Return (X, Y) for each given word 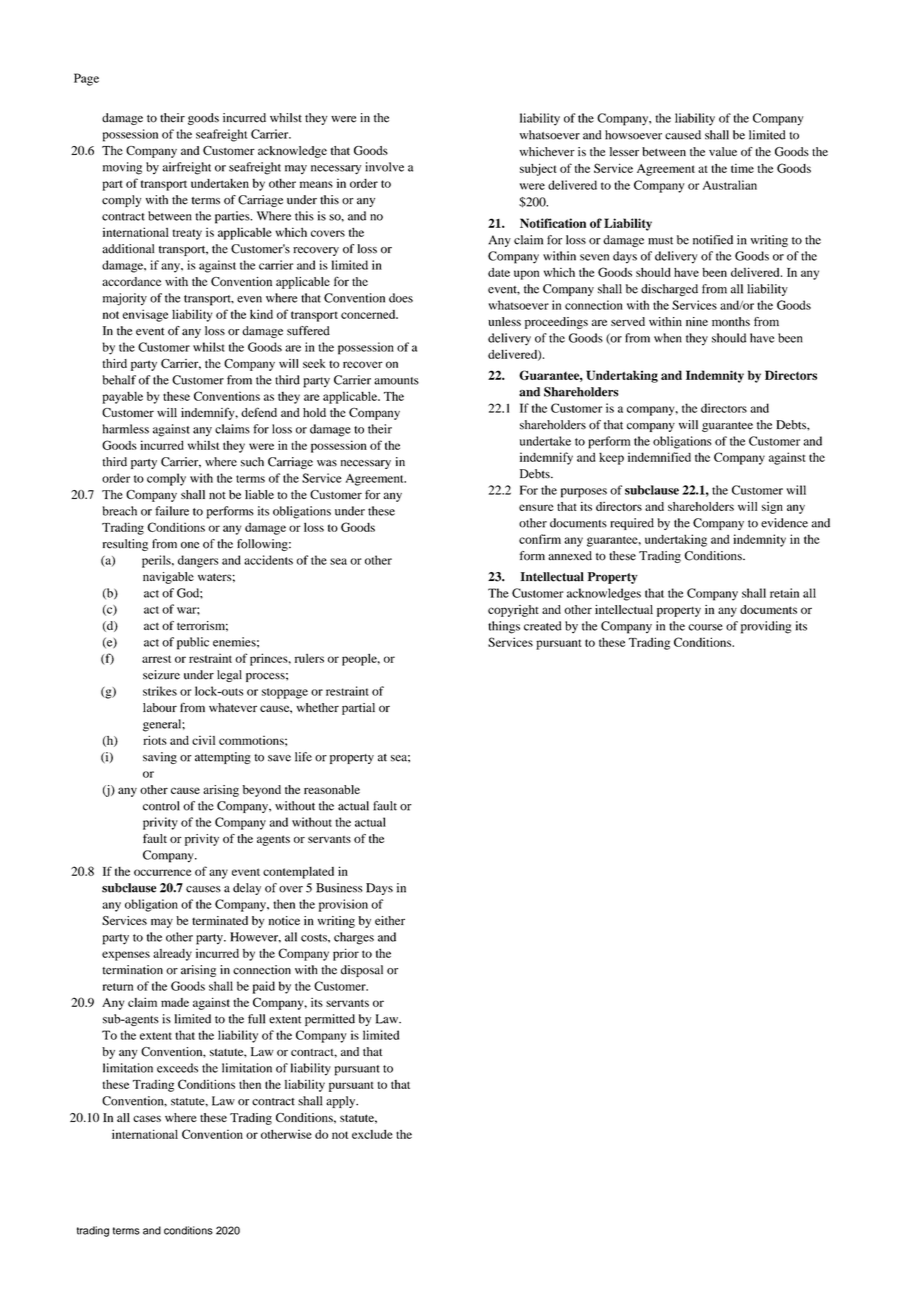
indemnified (659, 457)
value (723, 151)
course (705, 627)
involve (385, 167)
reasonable (332, 789)
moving (122, 168)
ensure (536, 507)
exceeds (177, 1068)
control (161, 806)
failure (172, 511)
